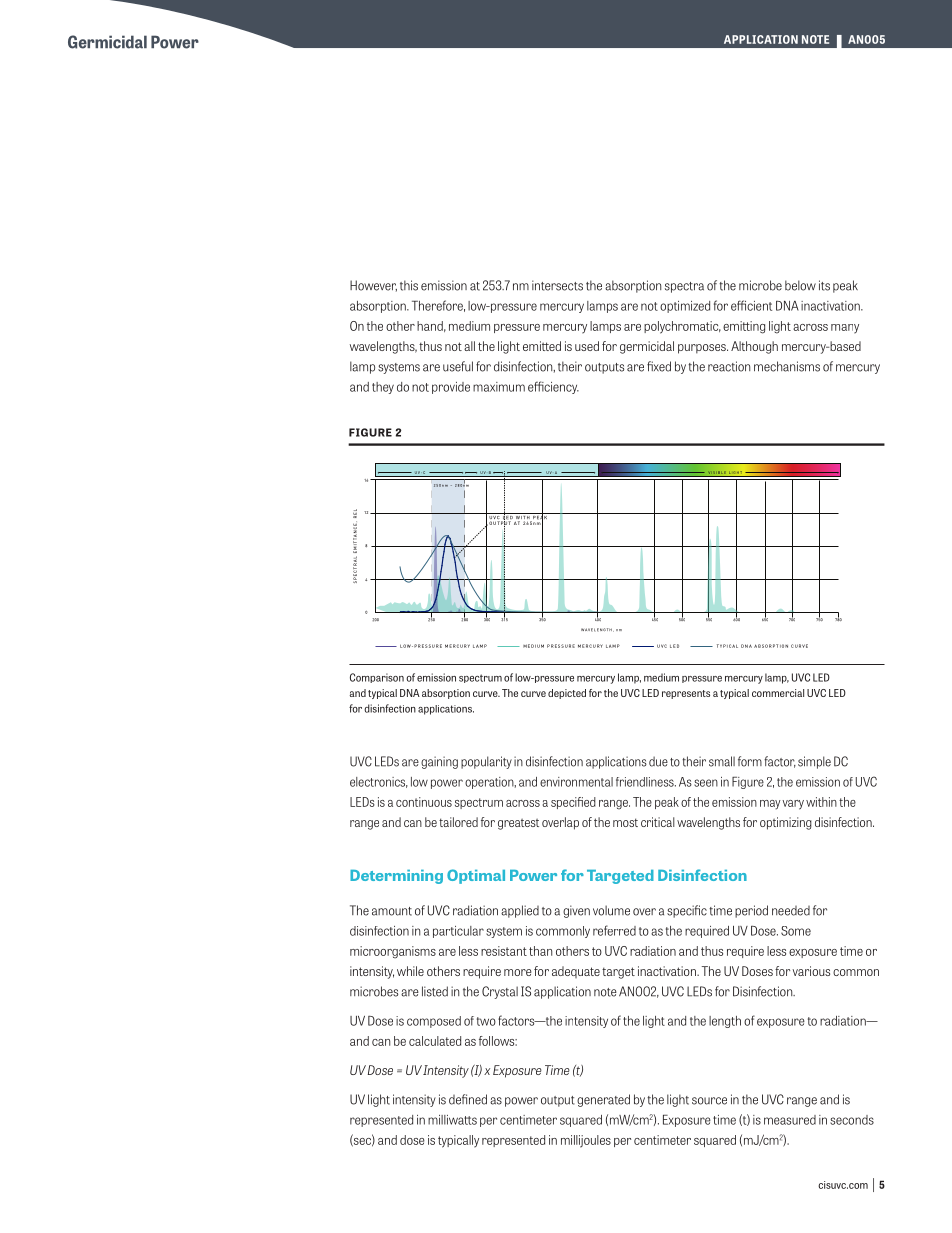  What do you see at coordinates (787, 366) in the page?
I see `mechanisms` at bounding box center [787, 366].
